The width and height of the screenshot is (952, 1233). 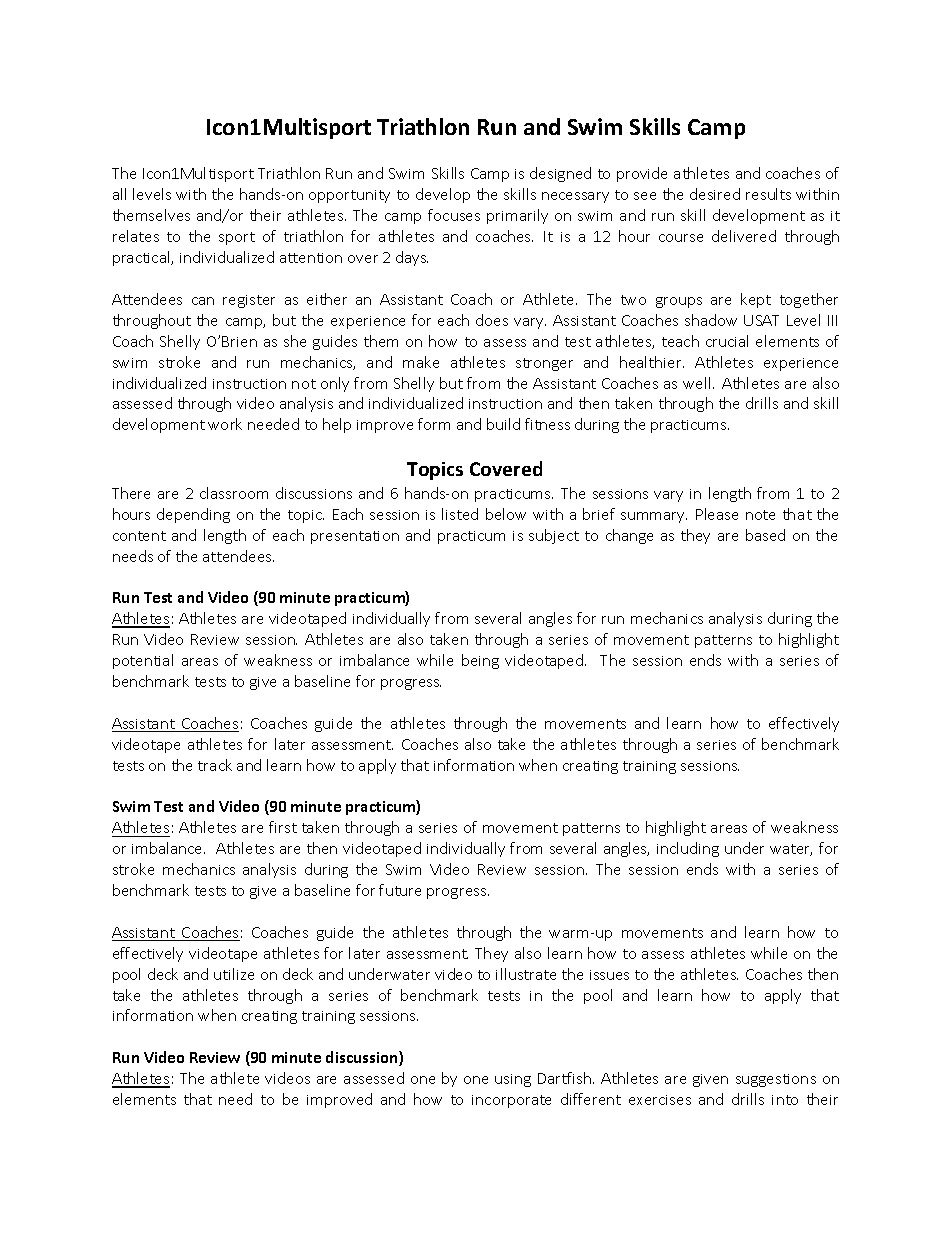 What do you see at coordinates (234, 974) in the screenshot?
I see `utilize` at bounding box center [234, 974].
